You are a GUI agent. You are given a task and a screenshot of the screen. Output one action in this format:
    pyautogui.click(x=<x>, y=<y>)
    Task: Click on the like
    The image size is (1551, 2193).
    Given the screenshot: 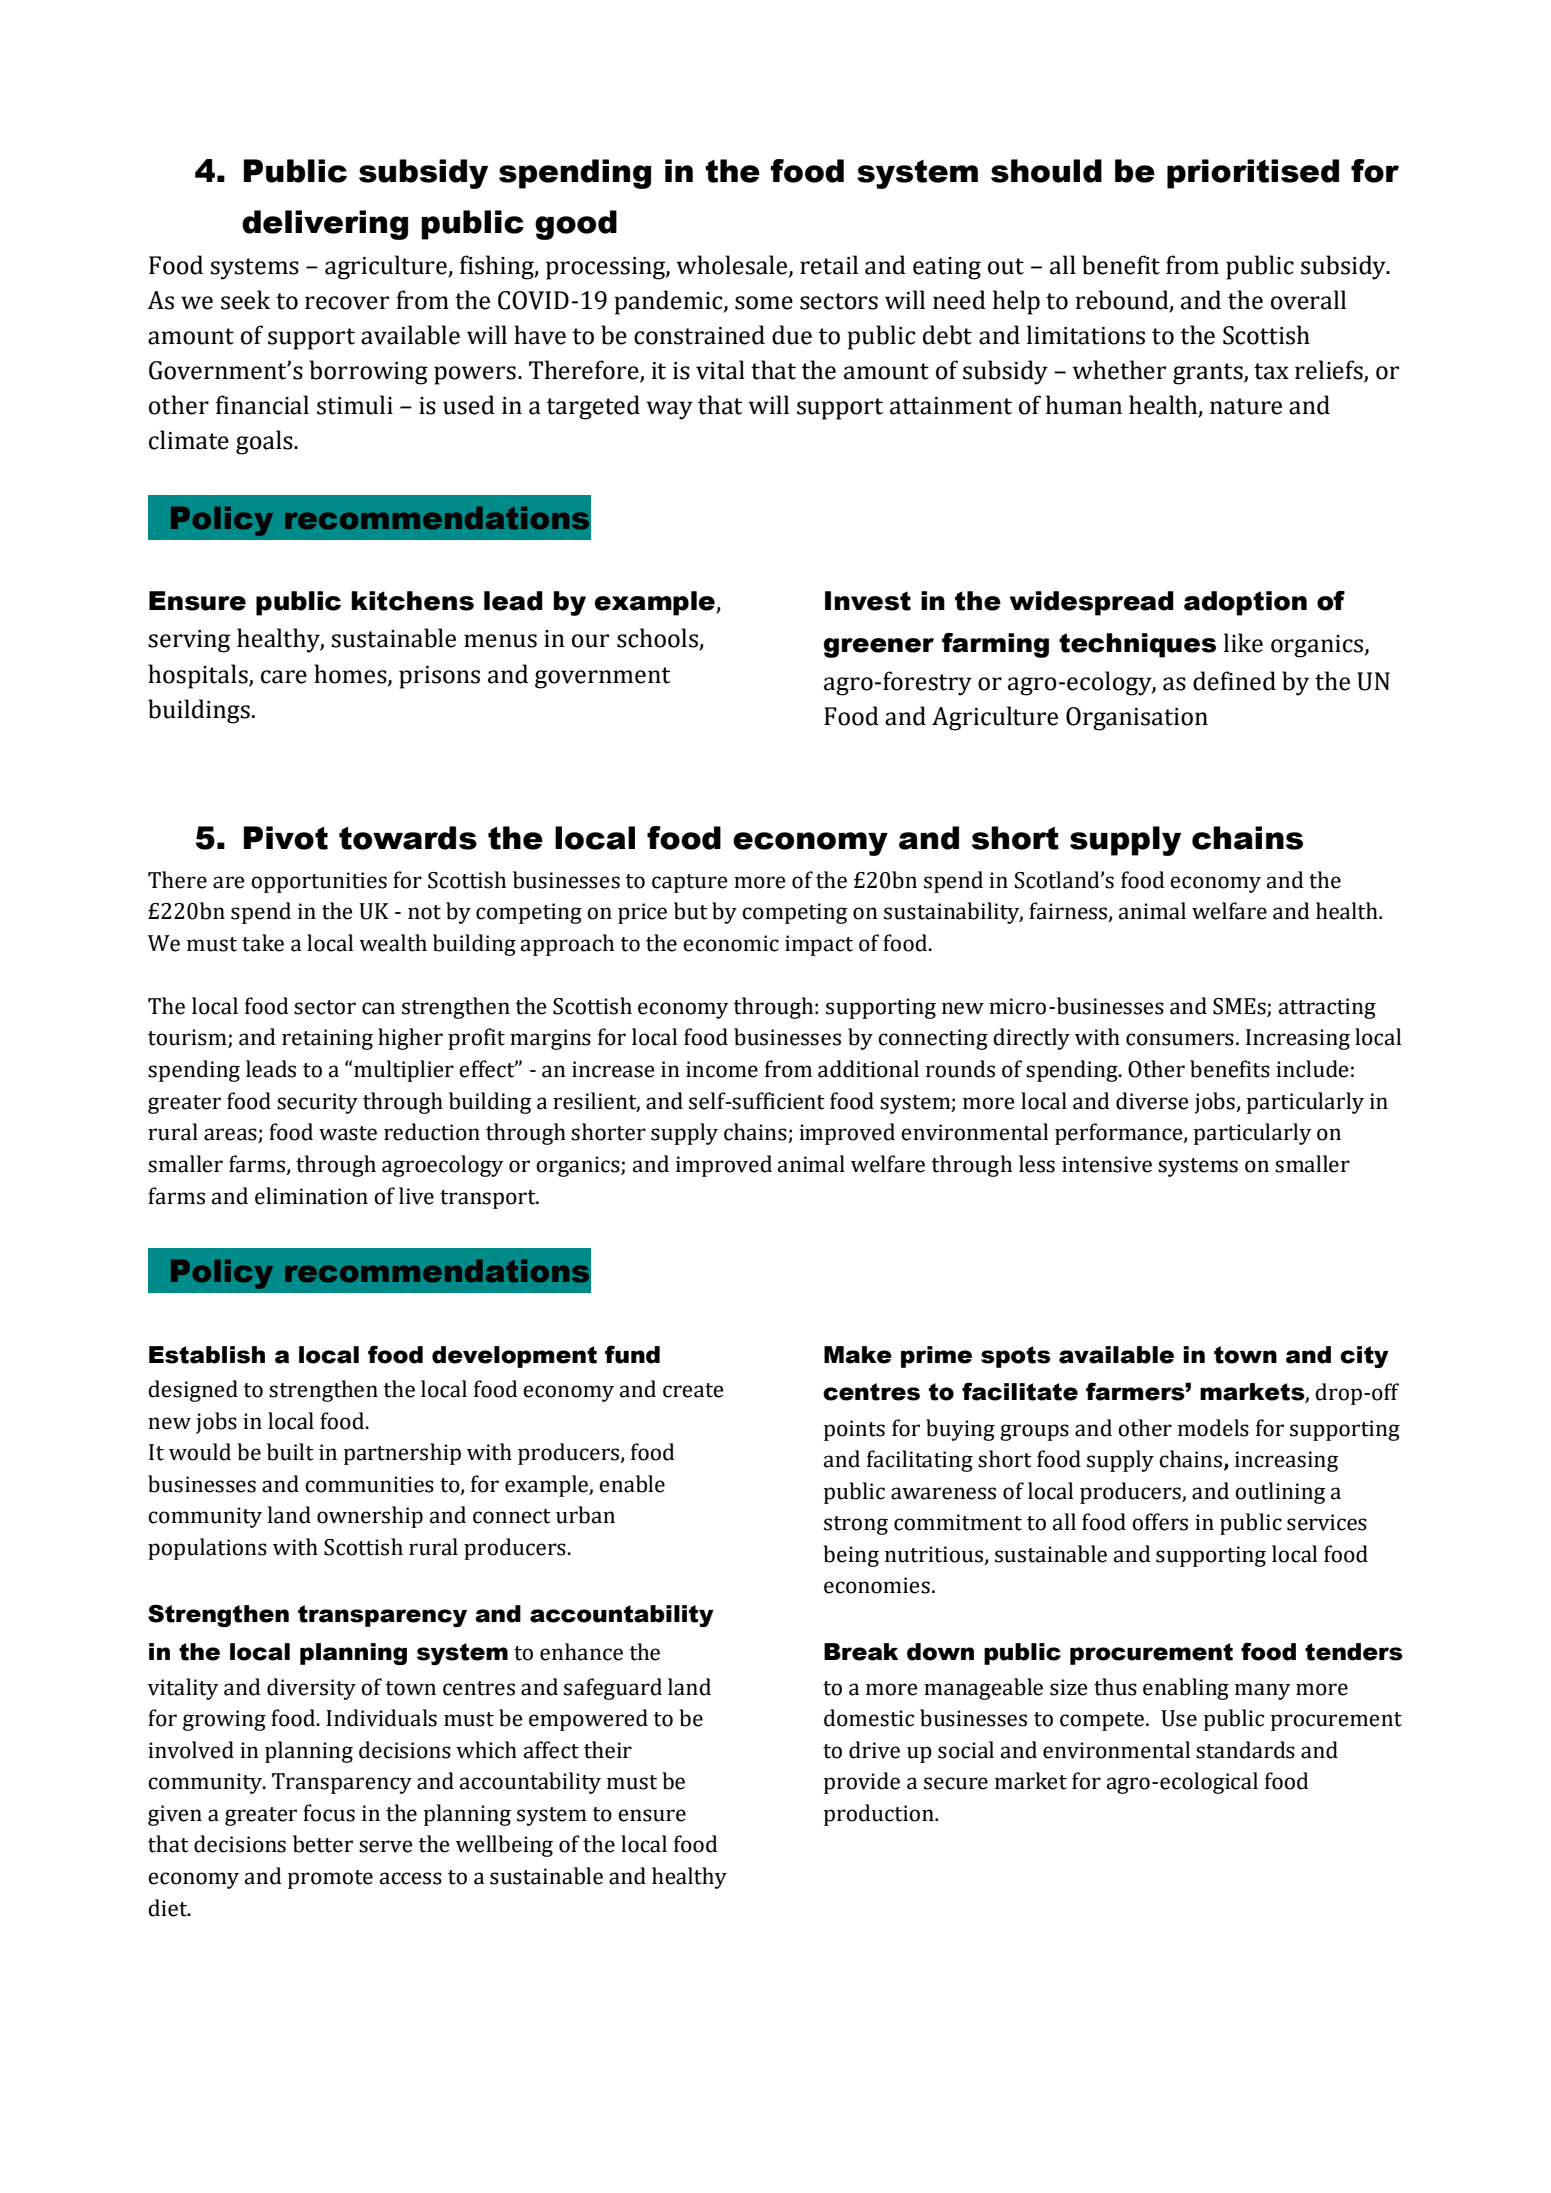 What is the action you would take?
    pyautogui.click(x=1243, y=643)
